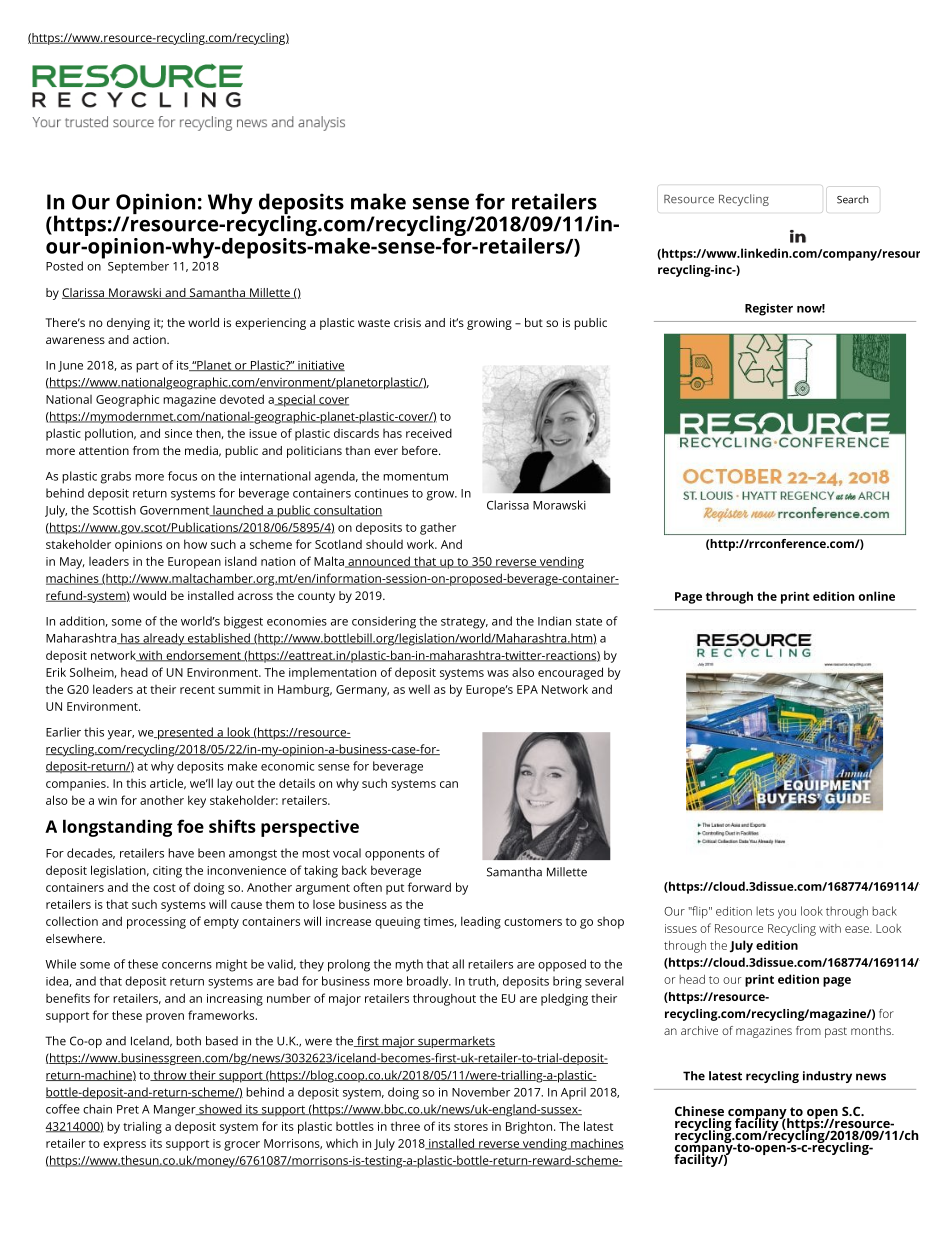 This screenshot has height=1233, width=952. Describe the element at coordinates (877, 596) in the screenshot. I see `online` at that location.
